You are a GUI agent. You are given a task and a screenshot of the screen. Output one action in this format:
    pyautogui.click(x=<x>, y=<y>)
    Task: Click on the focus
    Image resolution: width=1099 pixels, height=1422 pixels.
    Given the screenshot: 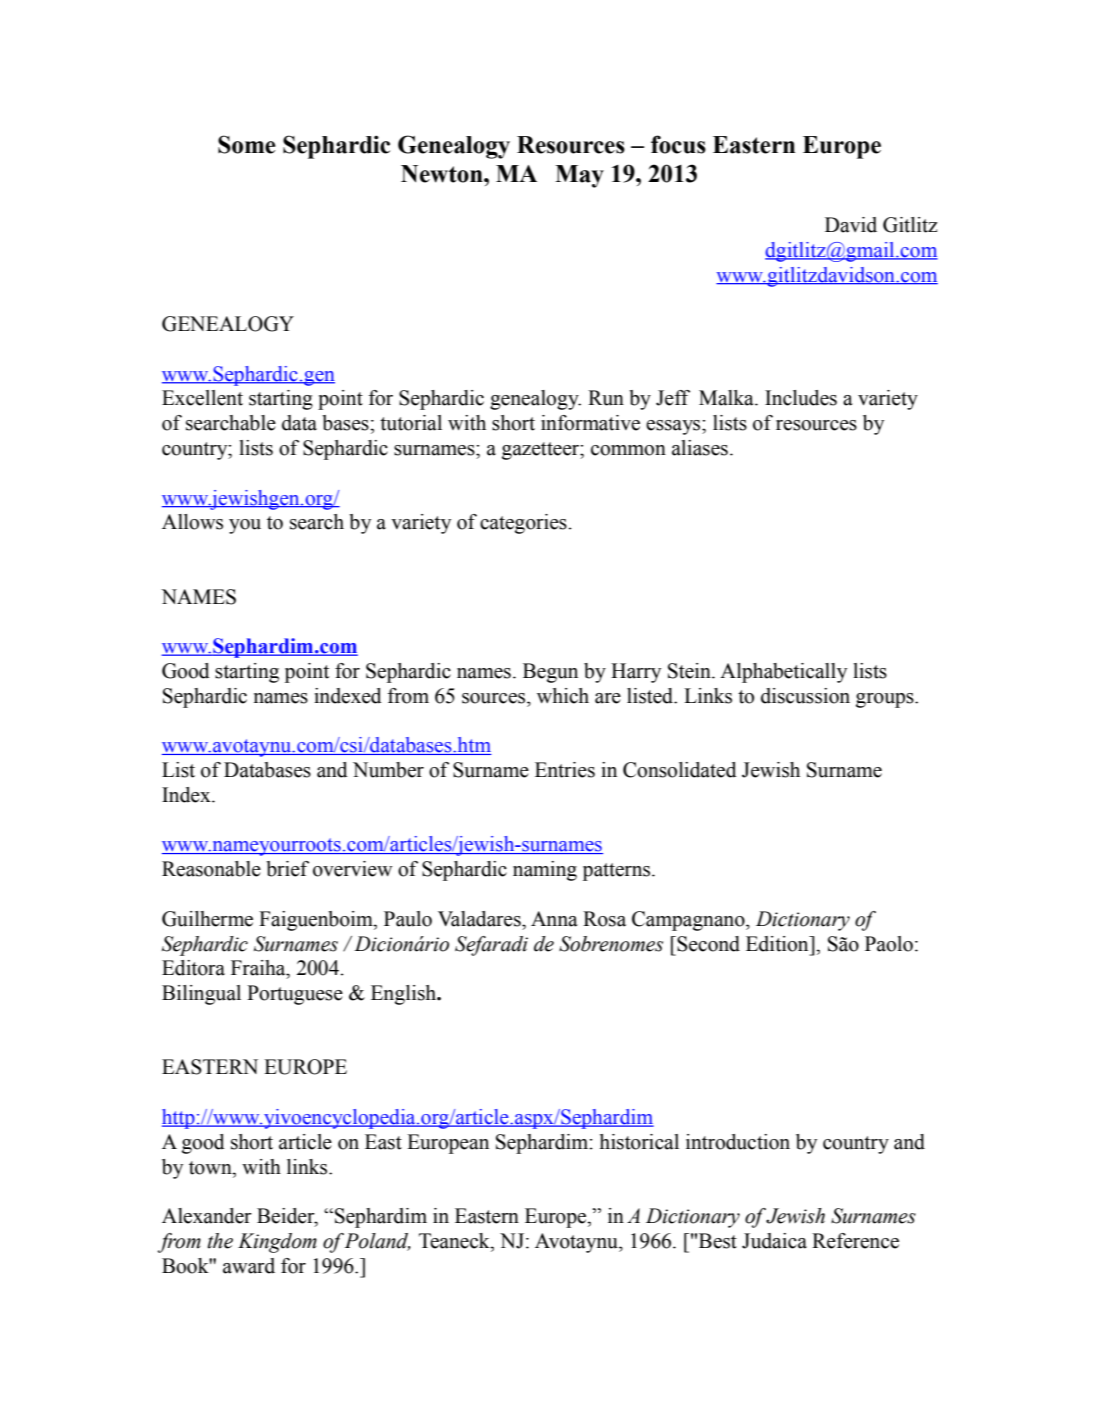 What is the action you would take?
    pyautogui.click(x=678, y=144)
